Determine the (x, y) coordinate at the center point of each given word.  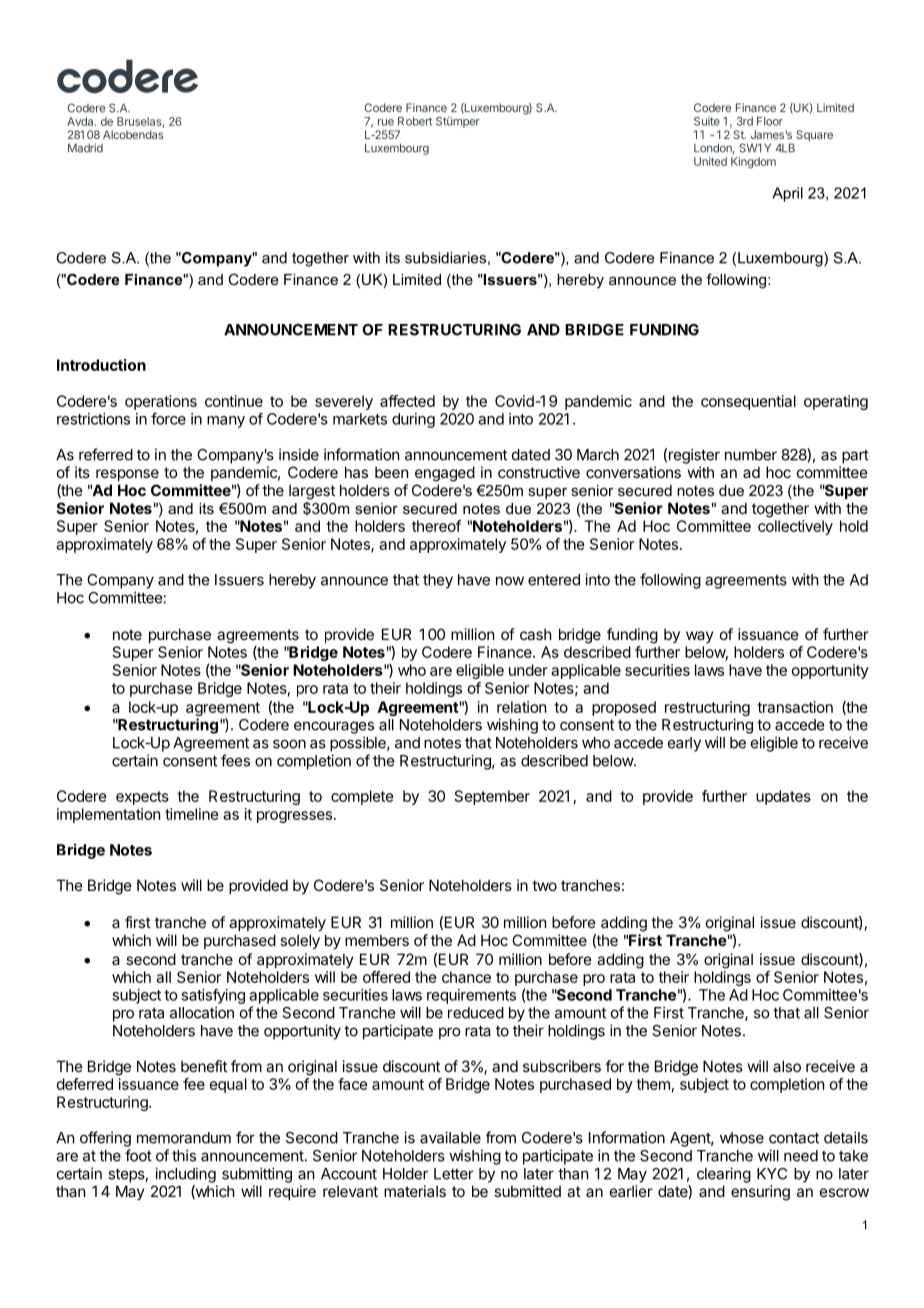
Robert (415, 121)
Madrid (85, 148)
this (184, 1155)
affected (407, 401)
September (492, 797)
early (684, 744)
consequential (748, 402)
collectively (795, 527)
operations (161, 402)
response (127, 475)
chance (466, 977)
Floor (770, 121)
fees (235, 760)
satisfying (213, 996)
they (438, 581)
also (787, 1066)
